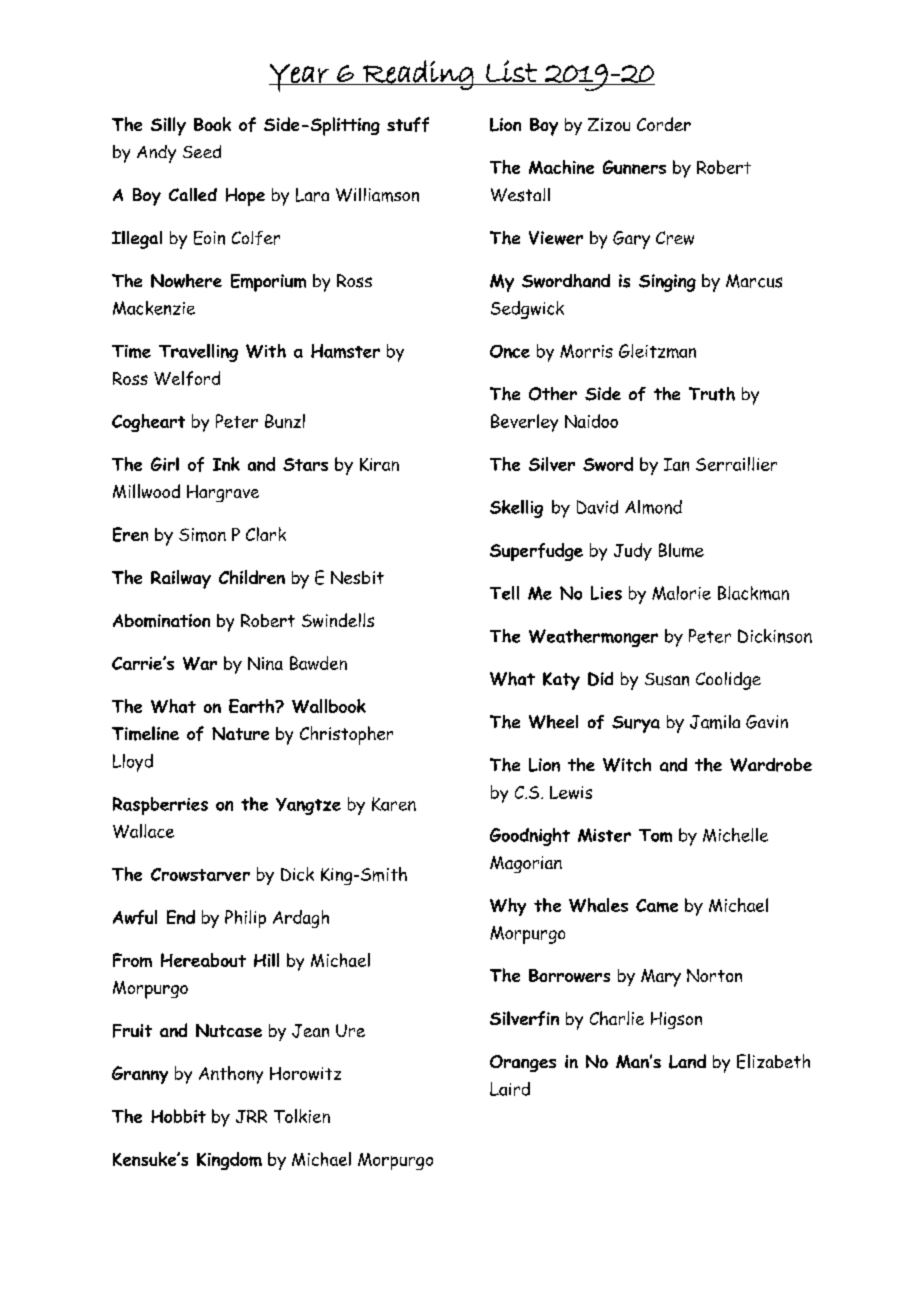 The height and width of the screenshot is (1308, 924). I want to click on Silly, so click(168, 126).
